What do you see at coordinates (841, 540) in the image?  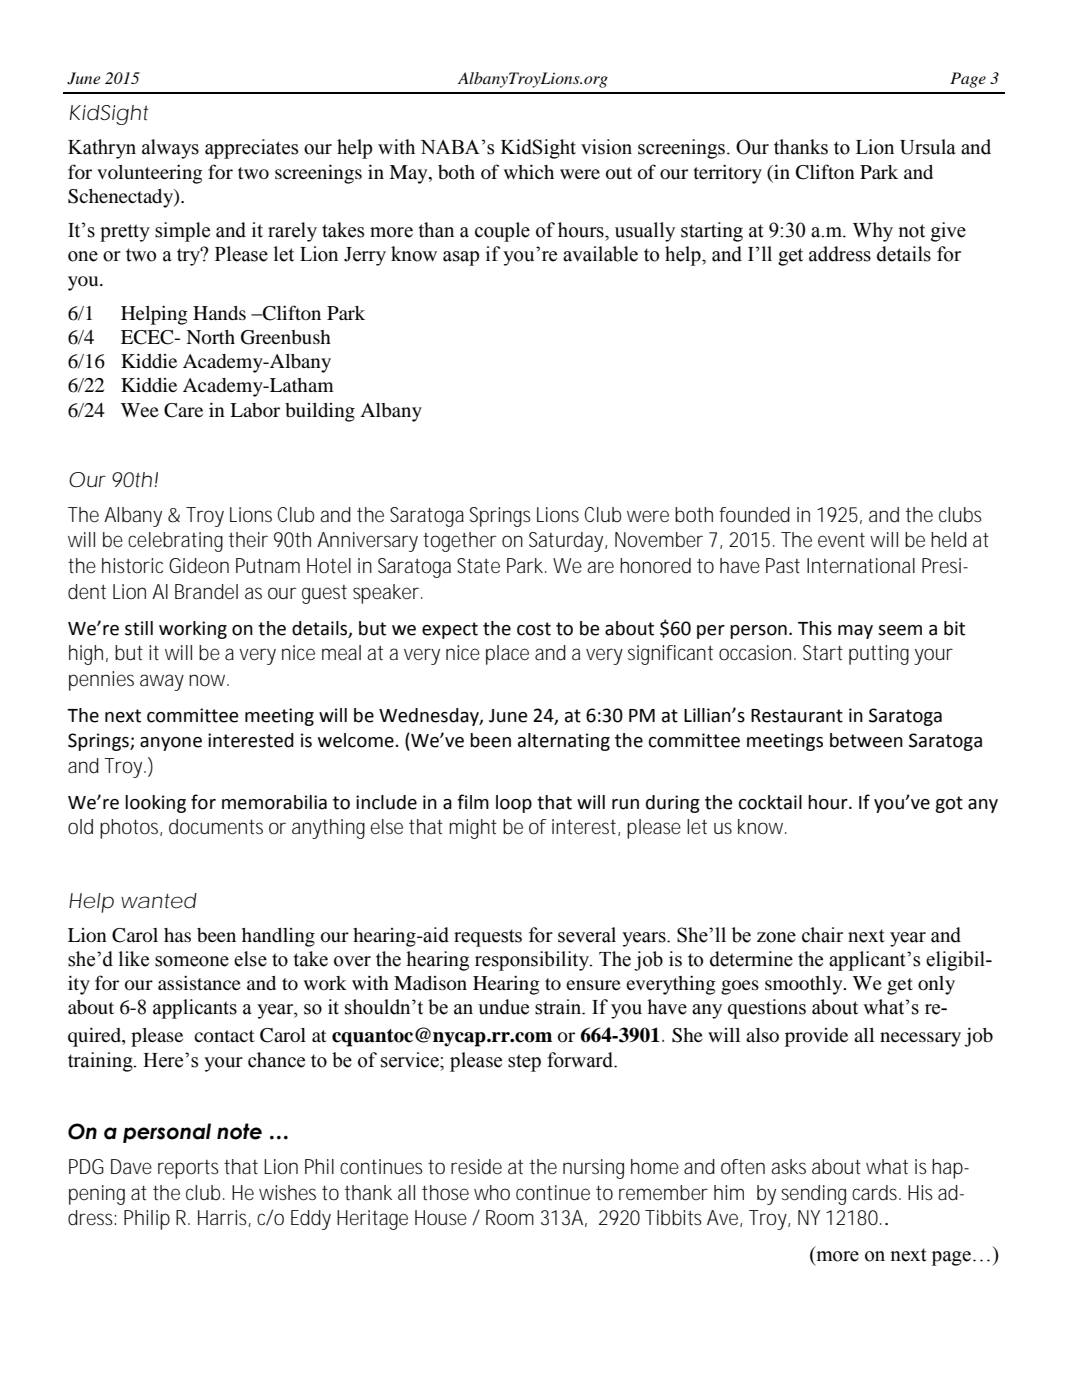 I see `event` at bounding box center [841, 540].
